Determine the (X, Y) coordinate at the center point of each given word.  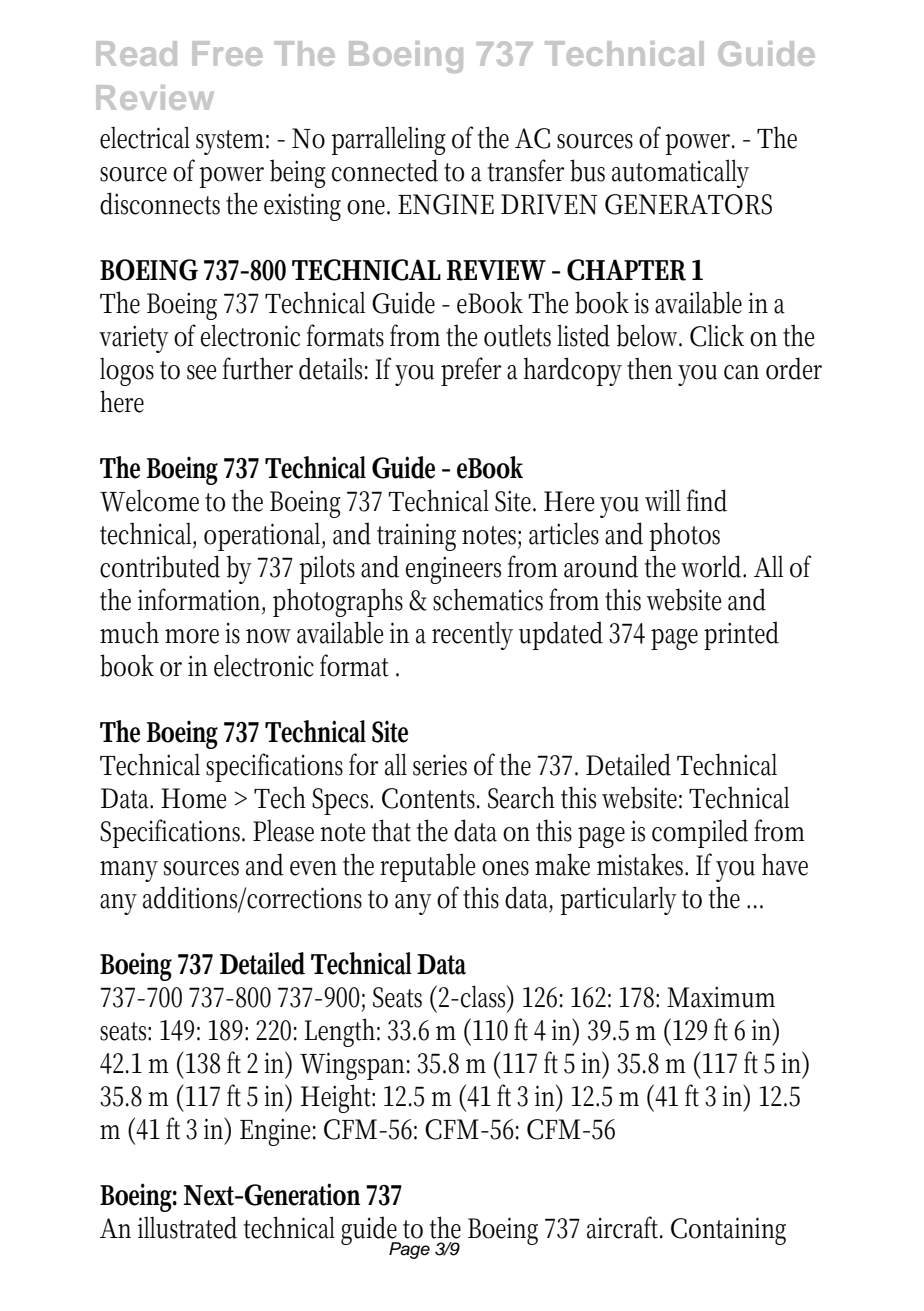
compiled (700, 833)
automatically (680, 173)
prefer (471, 371)
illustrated (187, 1227)
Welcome (149, 500)
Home (193, 798)
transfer (526, 170)
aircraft (625, 1227)
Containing (728, 1231)
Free (227, 53)
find (707, 500)
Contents (431, 798)
